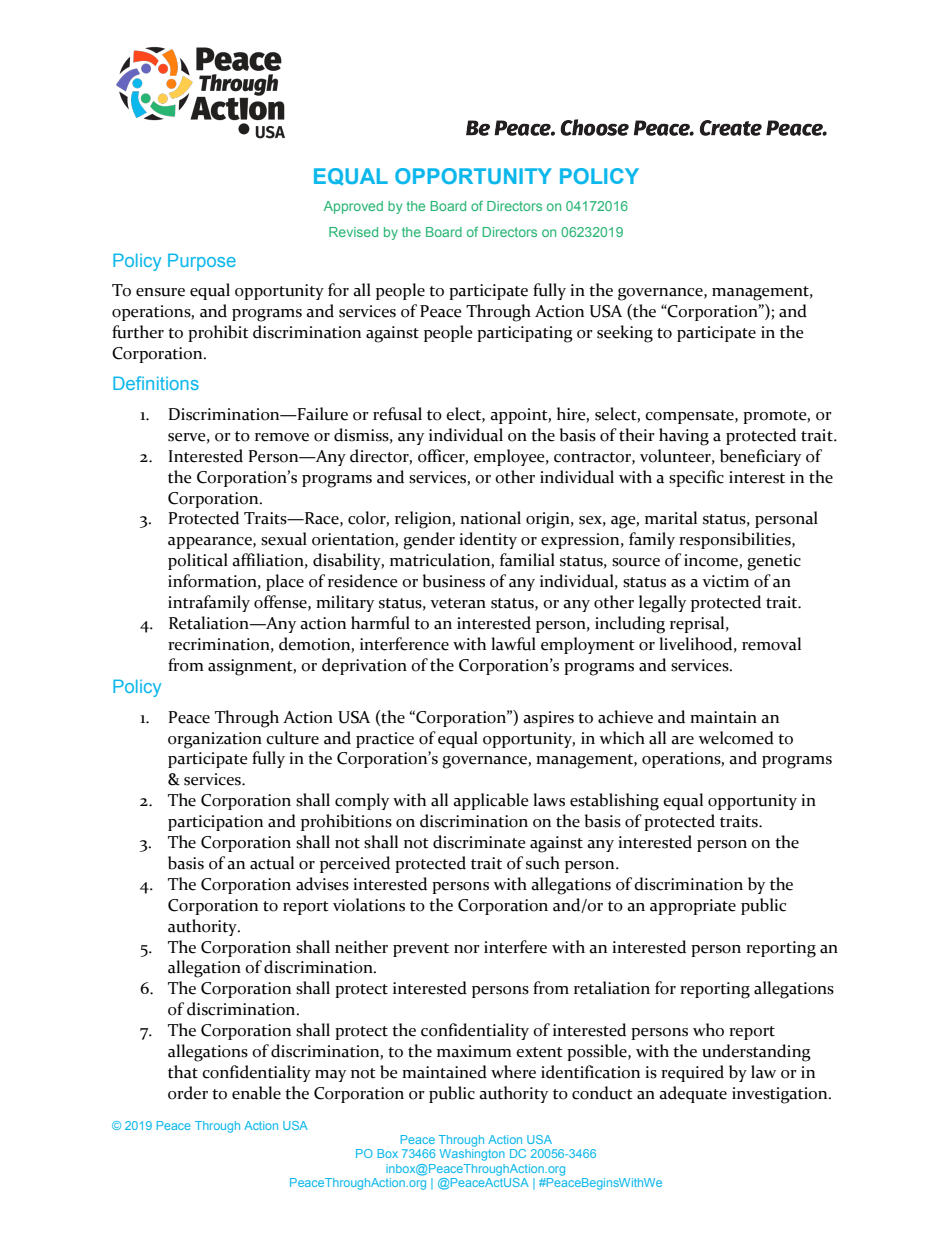 The image size is (952, 1233). I want to click on identity, so click(488, 540).
